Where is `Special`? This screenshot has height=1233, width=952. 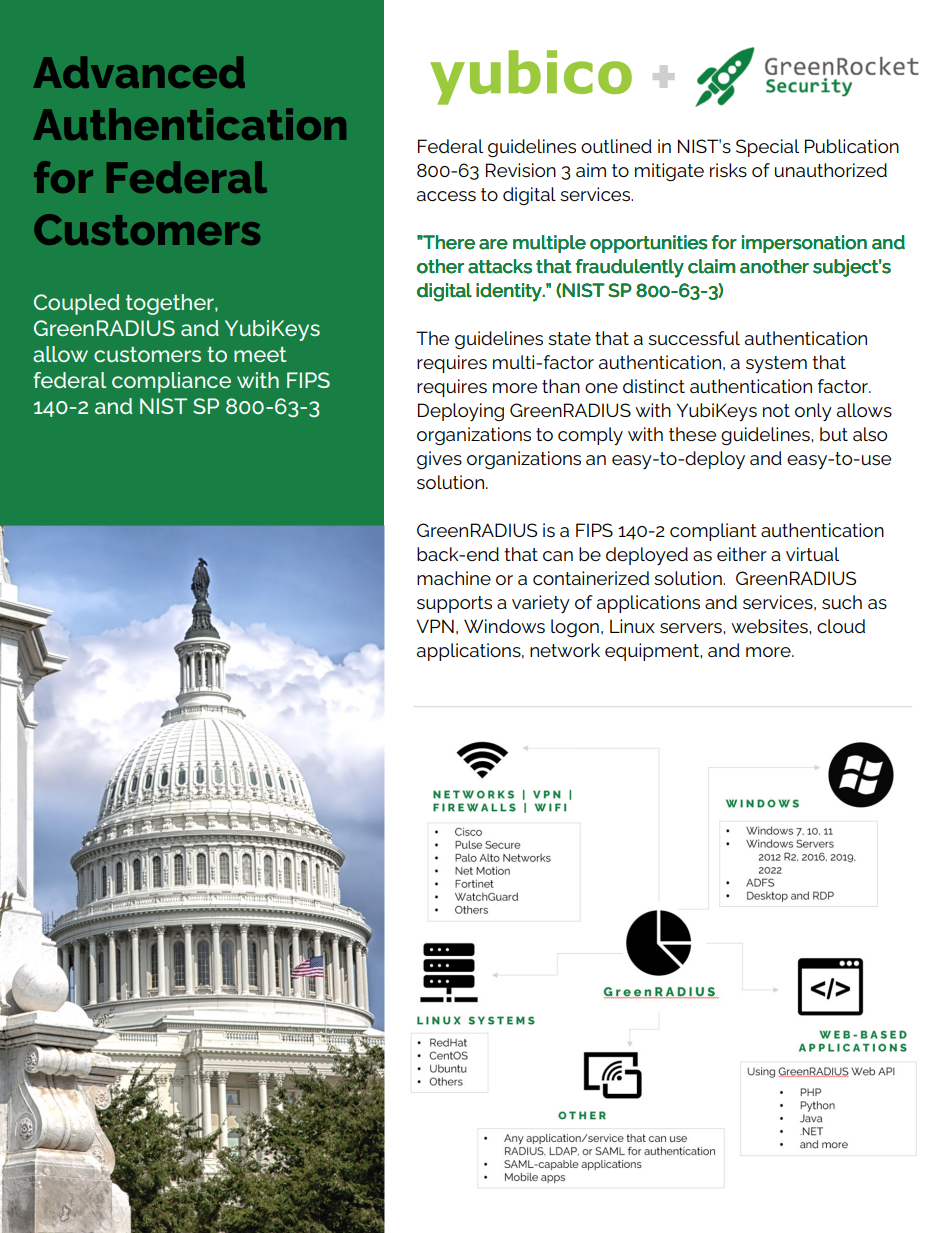
Special is located at coordinates (767, 148).
